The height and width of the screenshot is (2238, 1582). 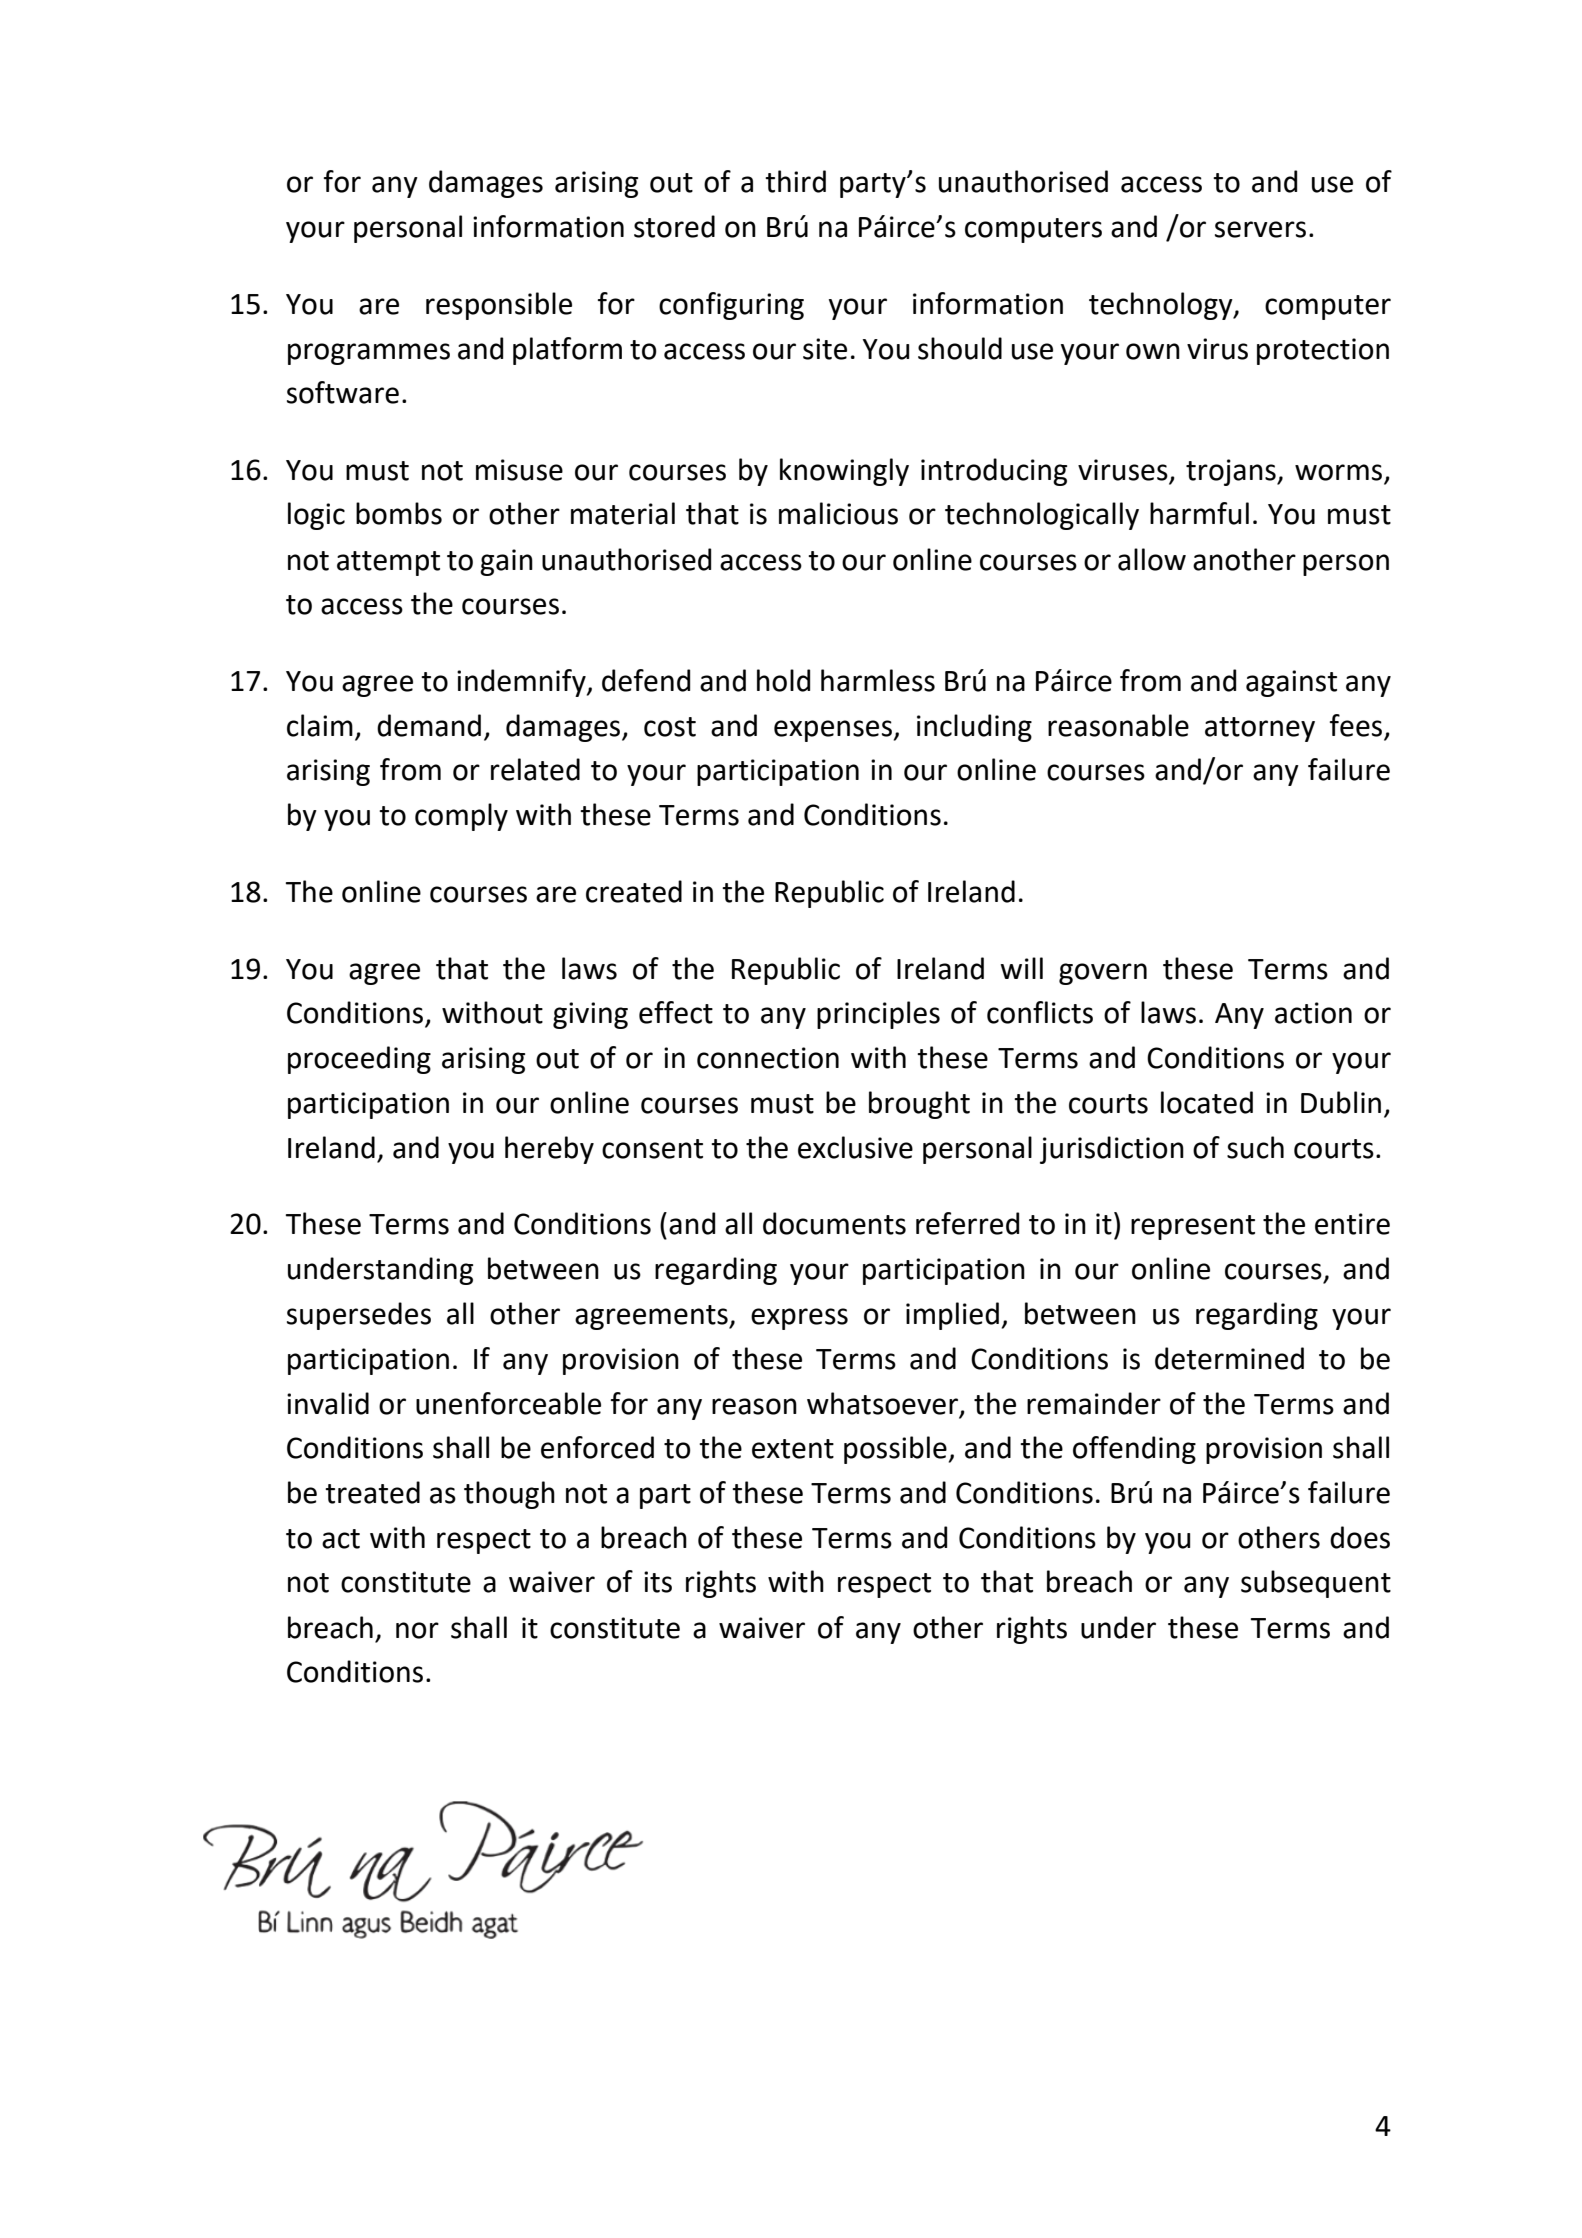 I want to click on attorney, so click(x=1260, y=729).
